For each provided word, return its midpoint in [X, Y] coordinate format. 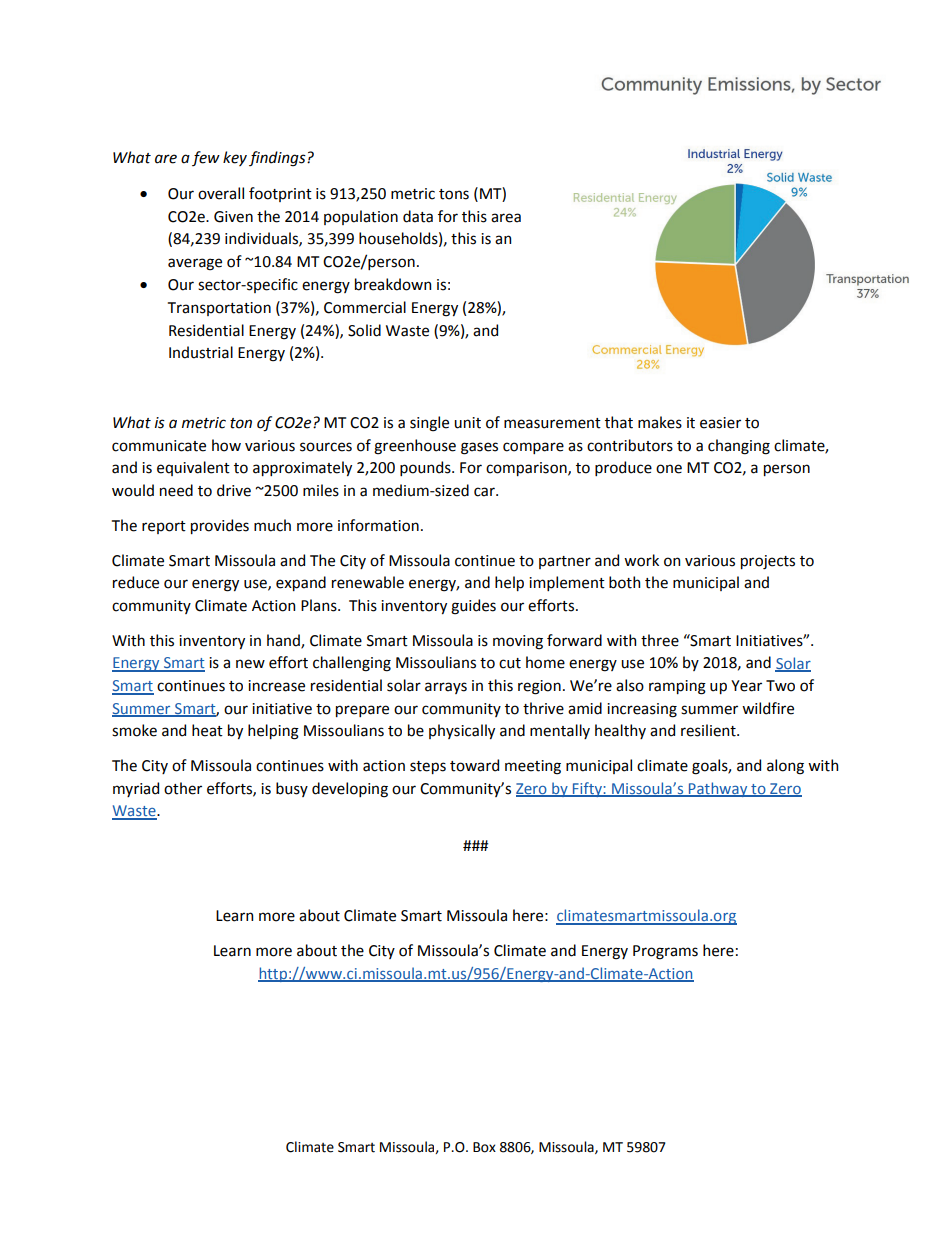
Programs [665, 952]
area [506, 218]
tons [454, 194]
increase [276, 686]
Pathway [718, 789]
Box [484, 1147]
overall [221, 193]
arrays [446, 688]
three [660, 640]
